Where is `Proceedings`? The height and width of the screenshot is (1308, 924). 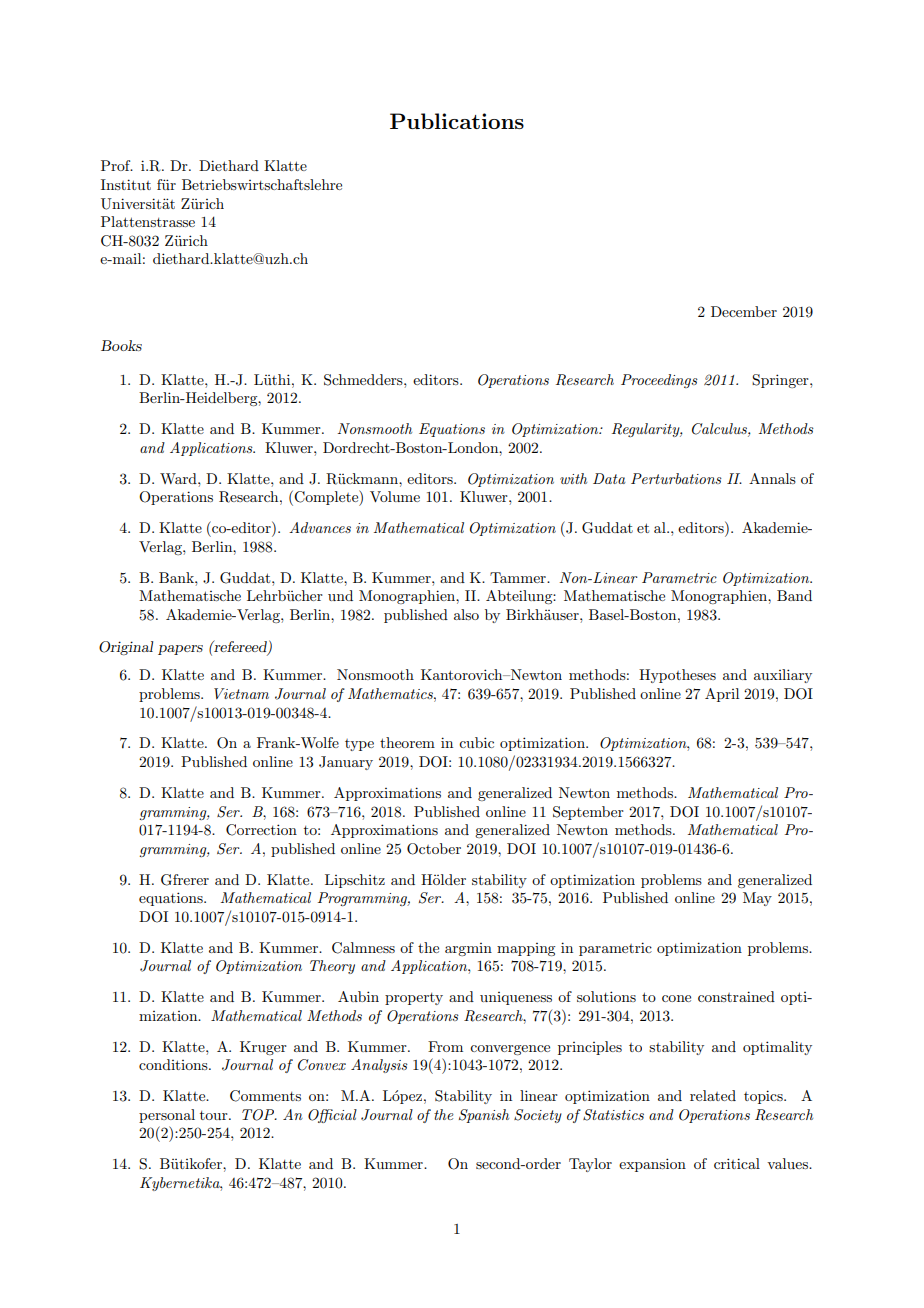
Proceedings is located at coordinates (659, 381).
